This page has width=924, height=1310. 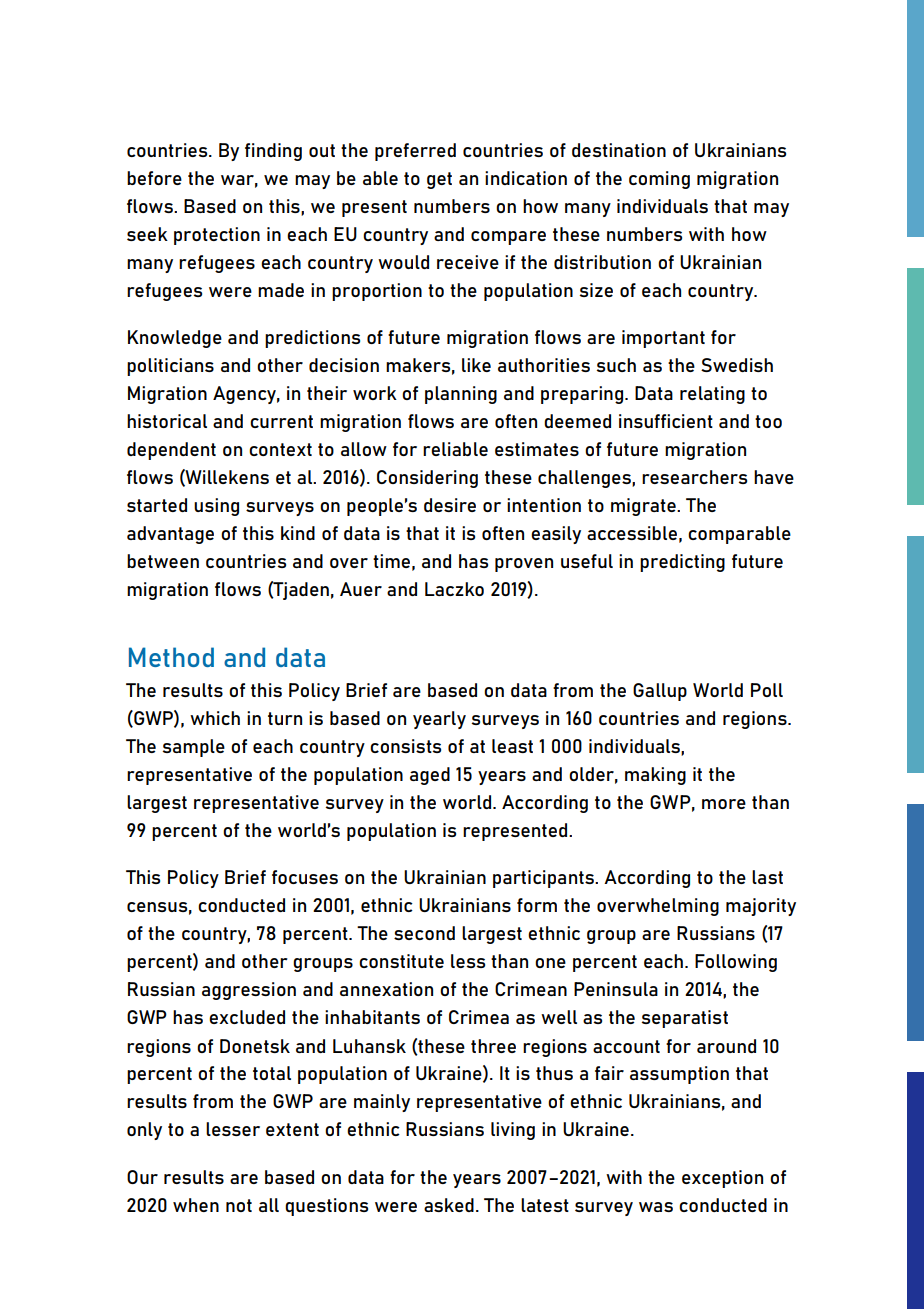 What do you see at coordinates (439, 180) in the page?
I see `get` at bounding box center [439, 180].
